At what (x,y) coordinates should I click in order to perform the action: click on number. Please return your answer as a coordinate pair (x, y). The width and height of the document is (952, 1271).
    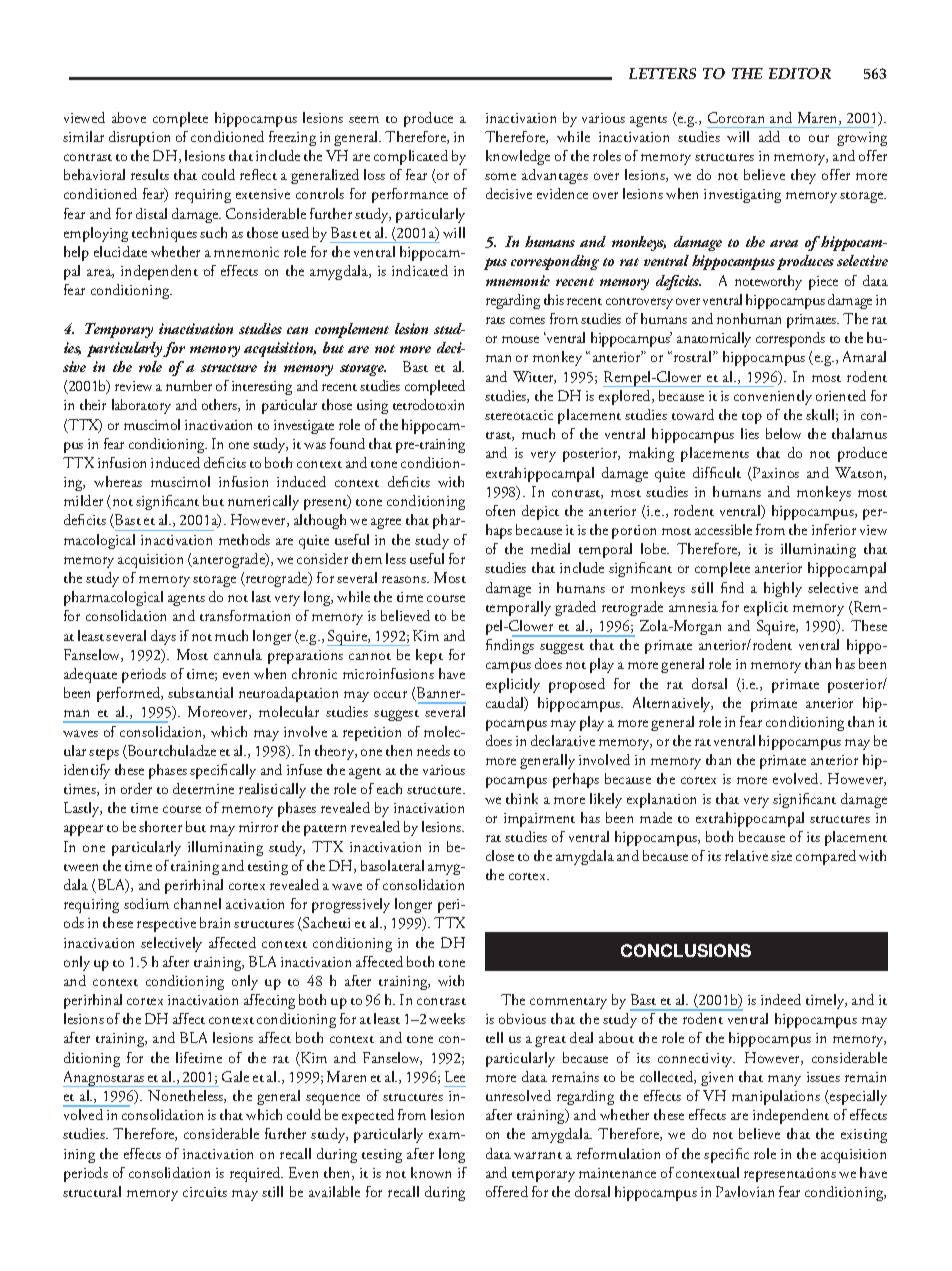
    Looking at the image, I should click on (189, 385).
